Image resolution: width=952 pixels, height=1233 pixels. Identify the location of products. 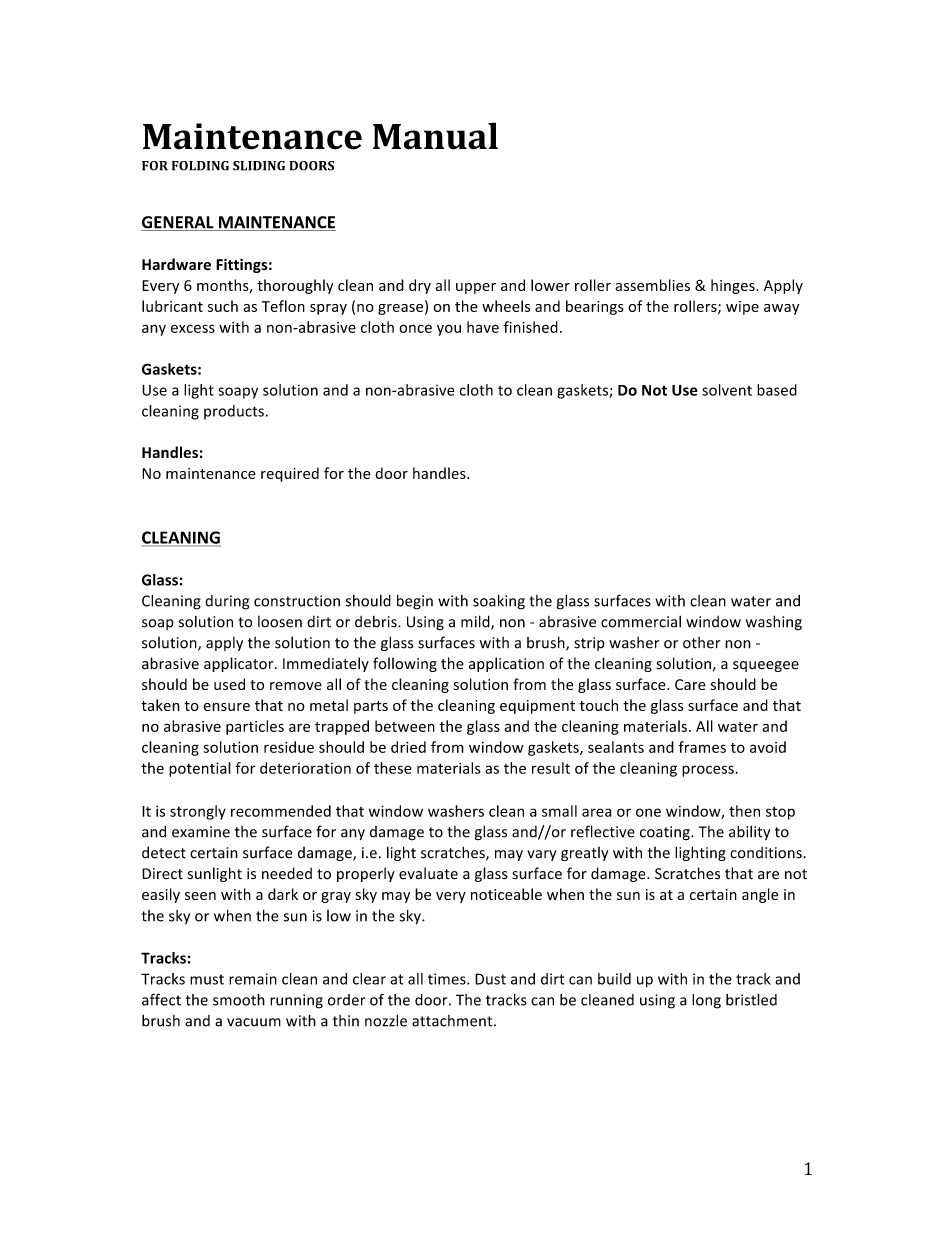
(234, 412).
